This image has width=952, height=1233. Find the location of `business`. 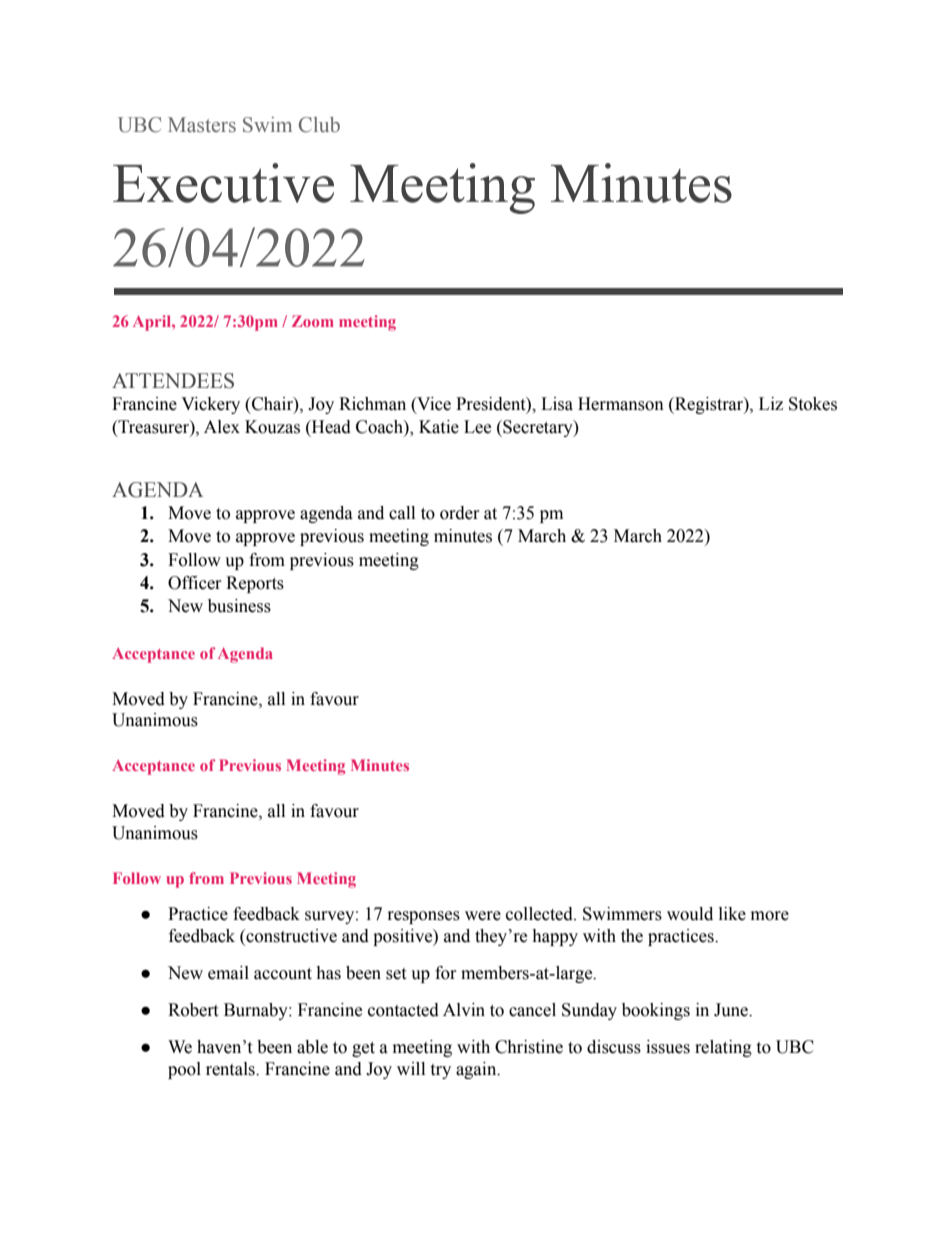

business is located at coordinates (239, 606).
